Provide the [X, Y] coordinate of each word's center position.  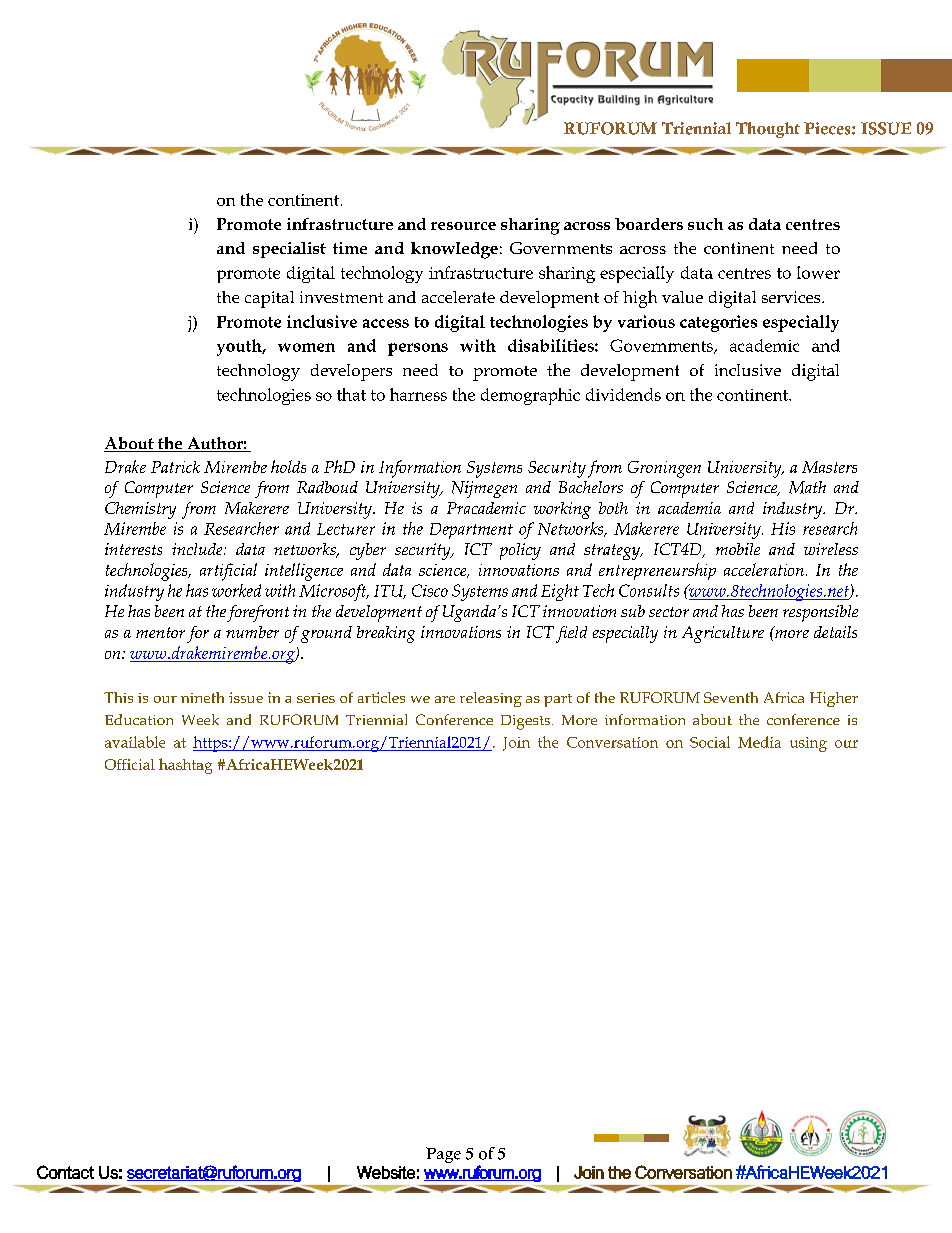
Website [386, 1172]
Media [759, 742]
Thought [768, 130]
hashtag [185, 766]
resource [463, 226]
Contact [65, 1172]
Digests [527, 722]
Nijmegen [484, 489]
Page [443, 1155]
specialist [289, 250]
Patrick [175, 467]
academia [689, 508]
